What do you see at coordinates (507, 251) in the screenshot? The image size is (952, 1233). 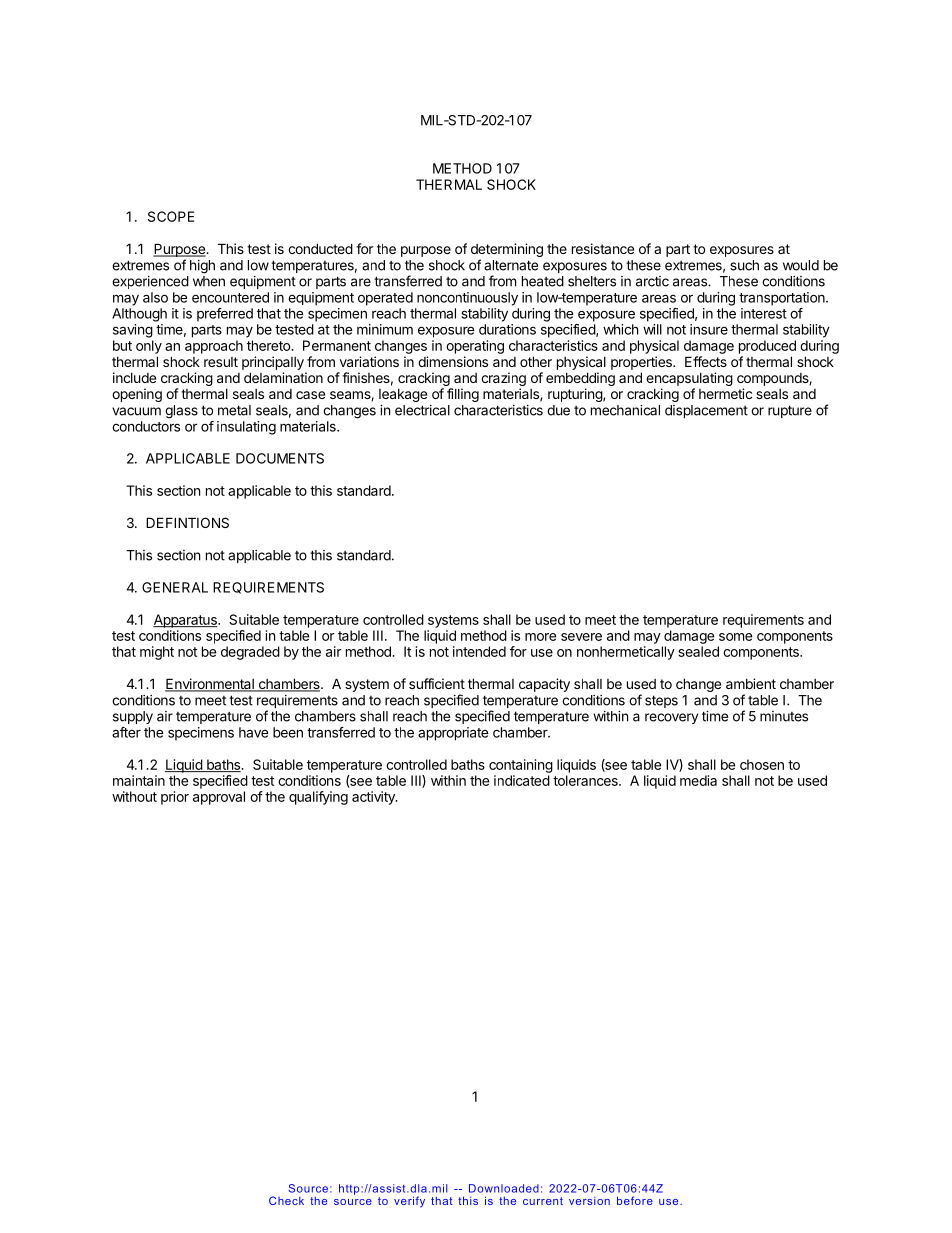 I see `determining` at bounding box center [507, 251].
